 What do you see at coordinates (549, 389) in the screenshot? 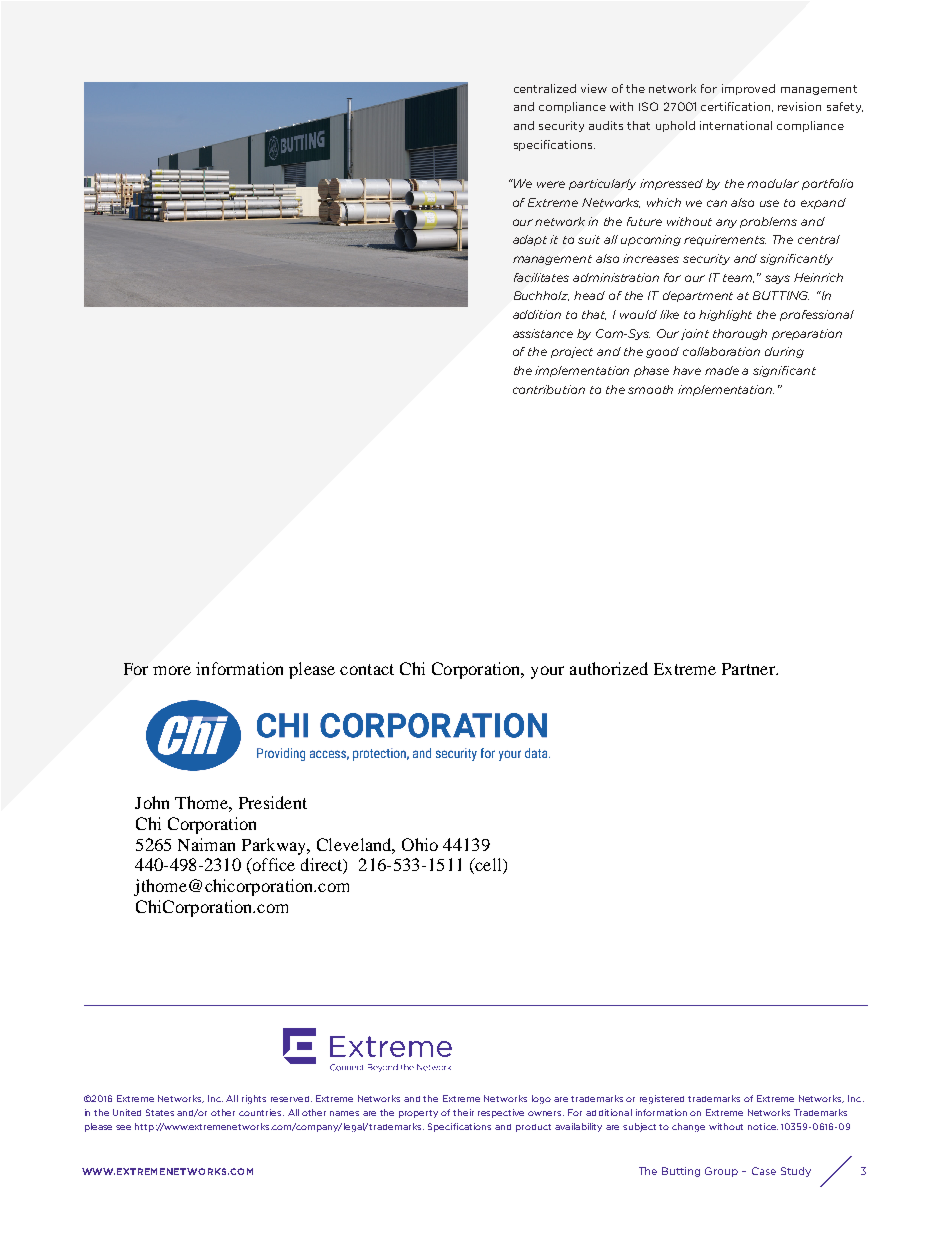
I see `contribution` at bounding box center [549, 389].
